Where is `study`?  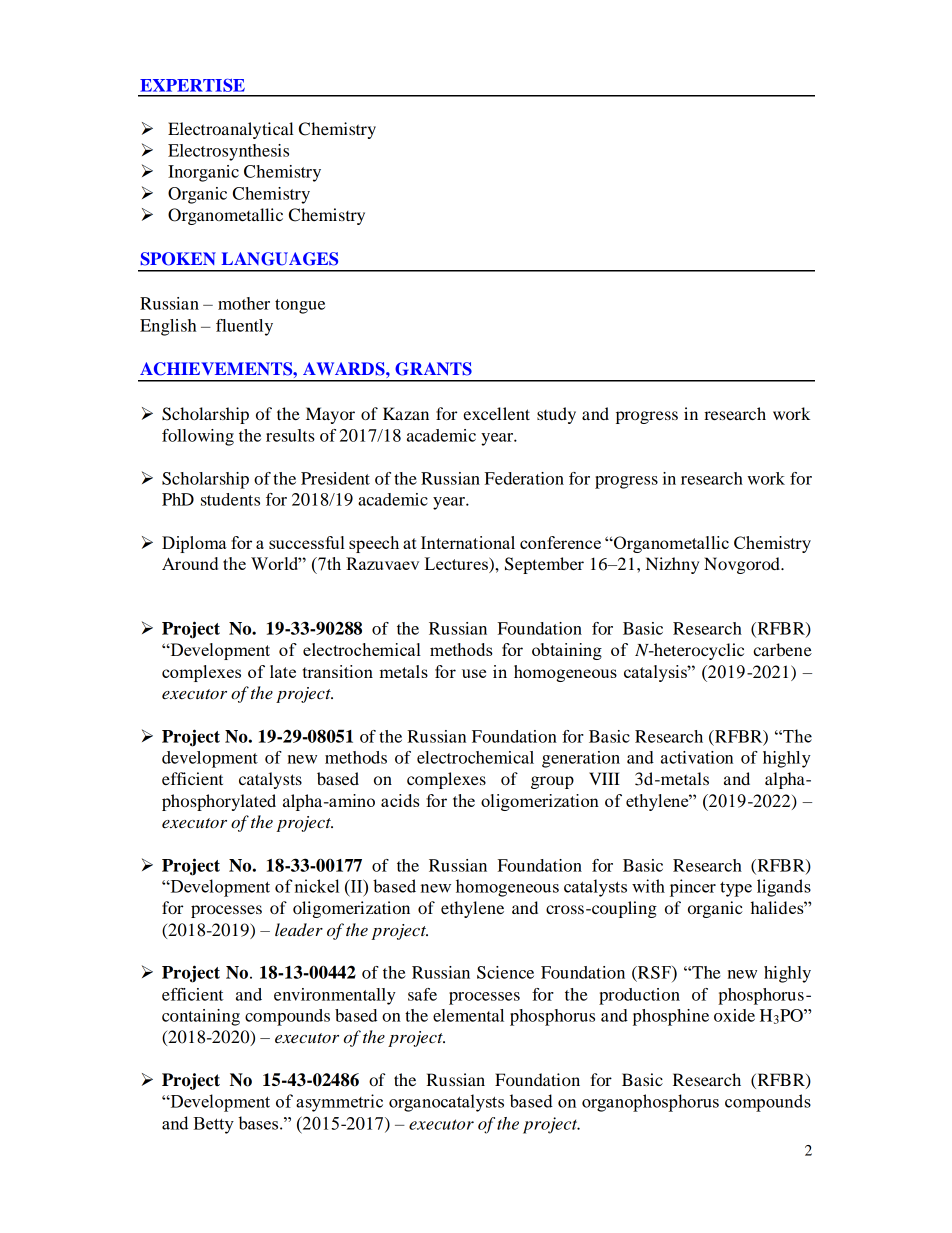 study is located at coordinates (556, 415).
